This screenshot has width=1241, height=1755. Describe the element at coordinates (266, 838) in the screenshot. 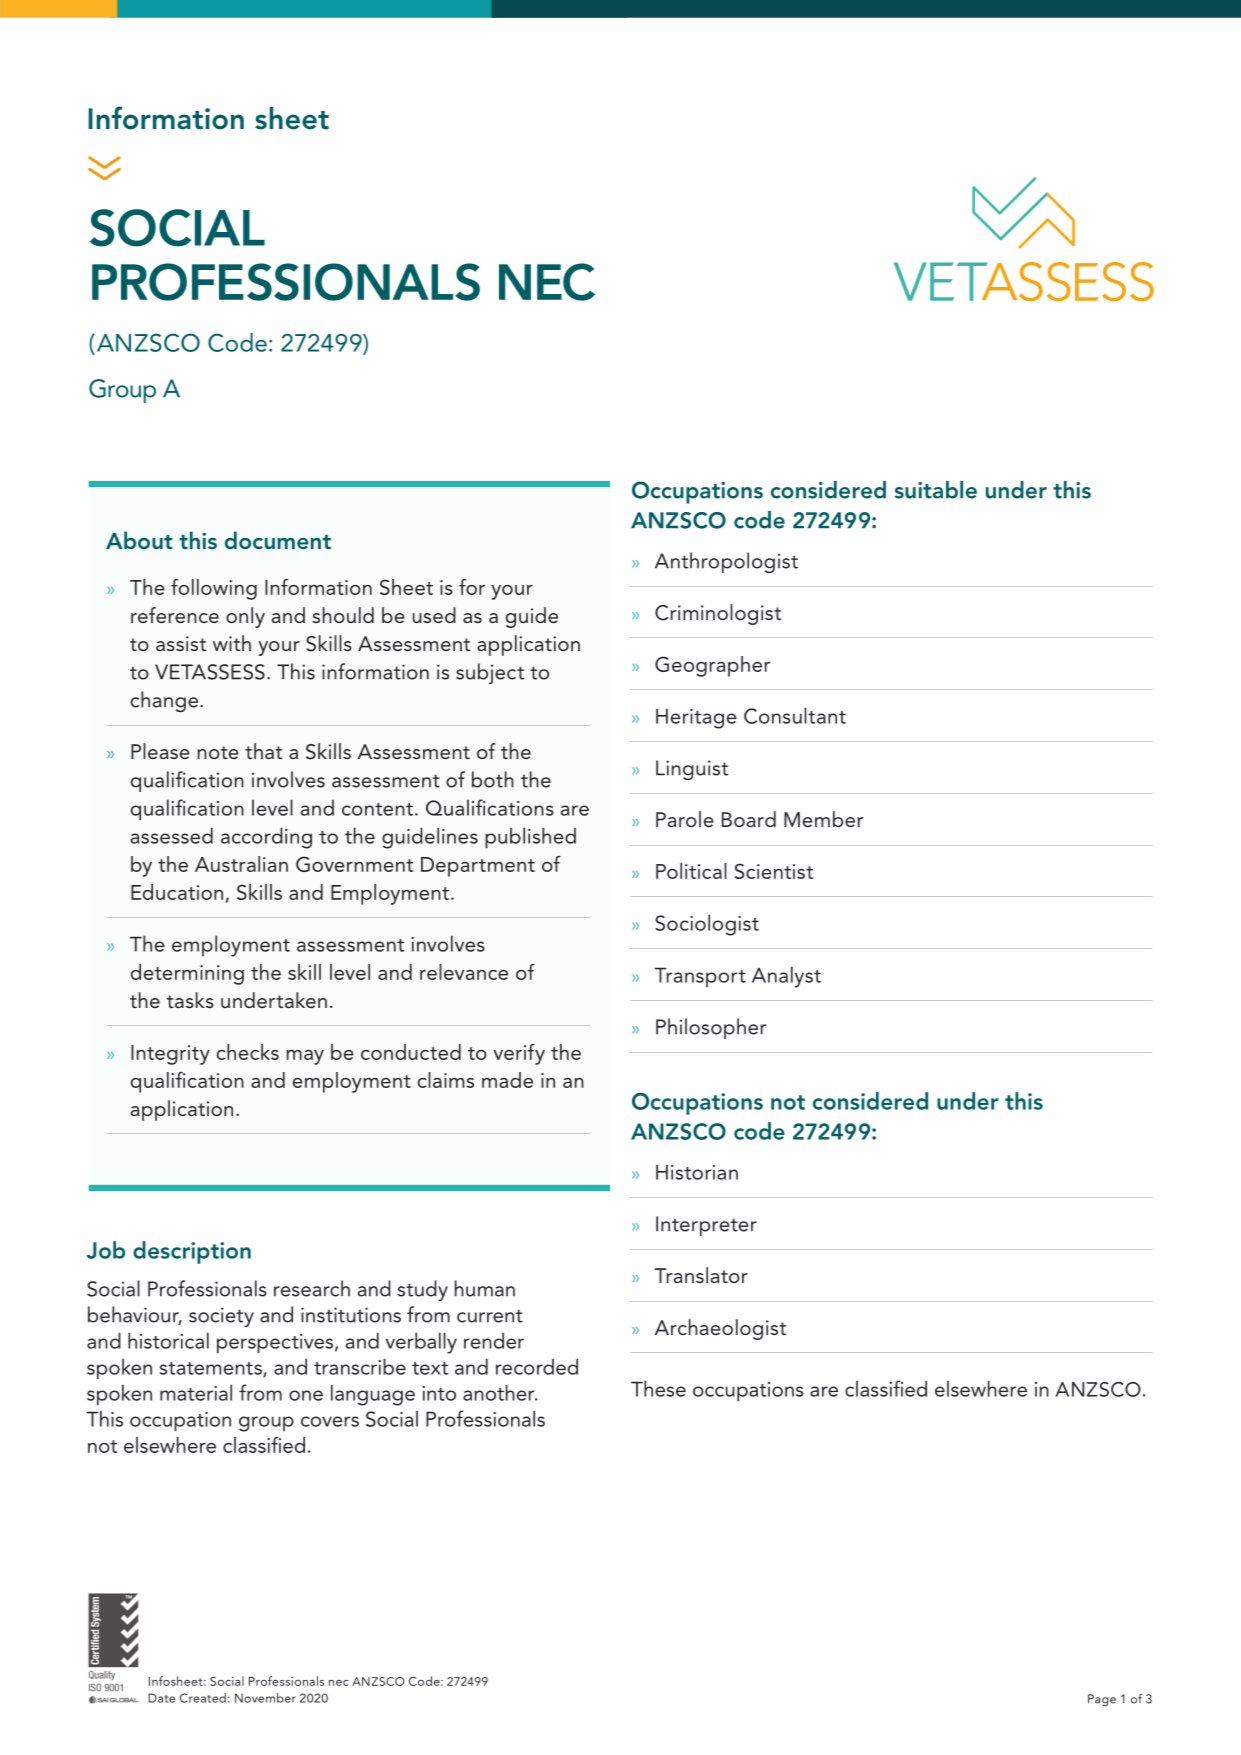

I see `according` at that location.
